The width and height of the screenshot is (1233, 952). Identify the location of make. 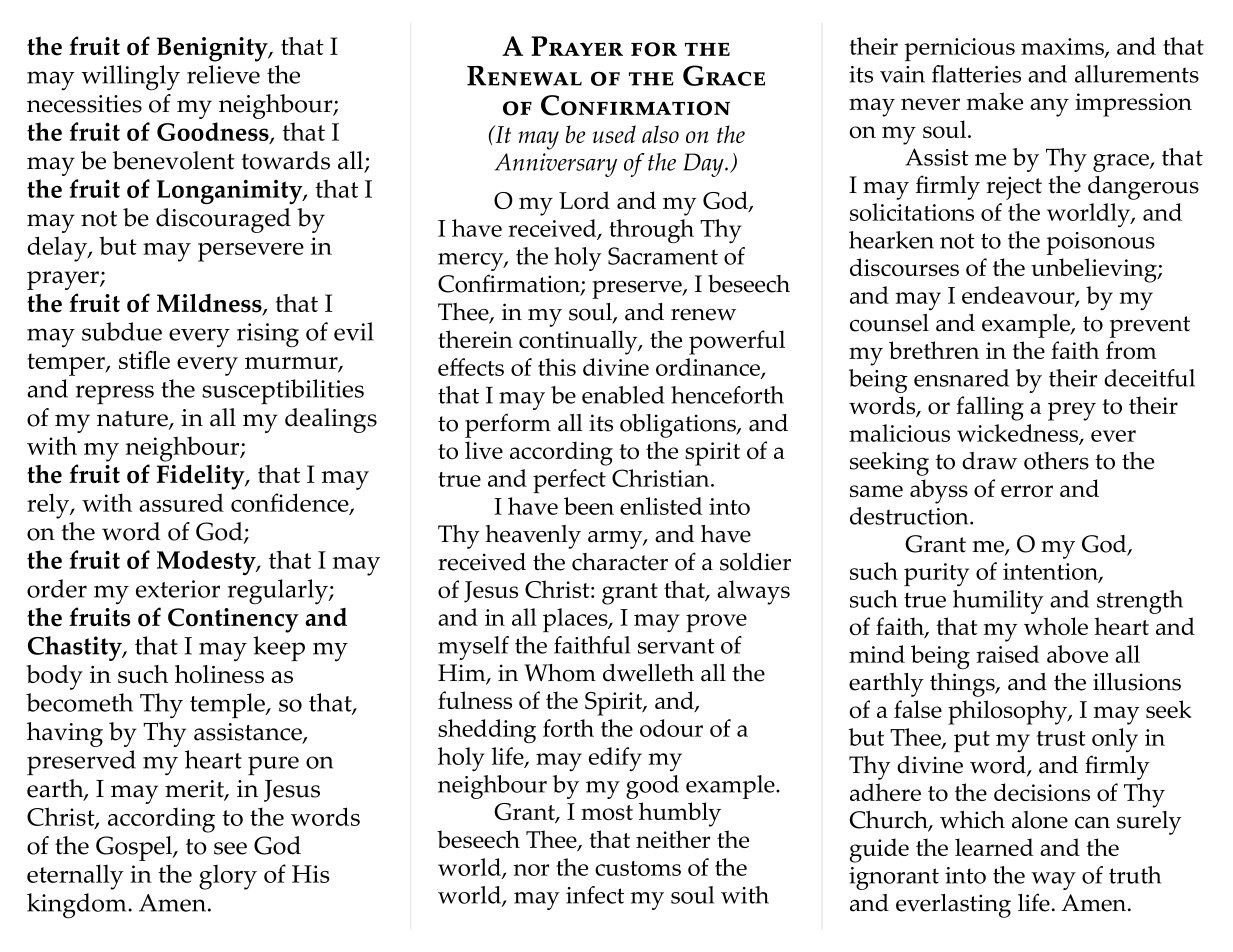
(995, 101).
